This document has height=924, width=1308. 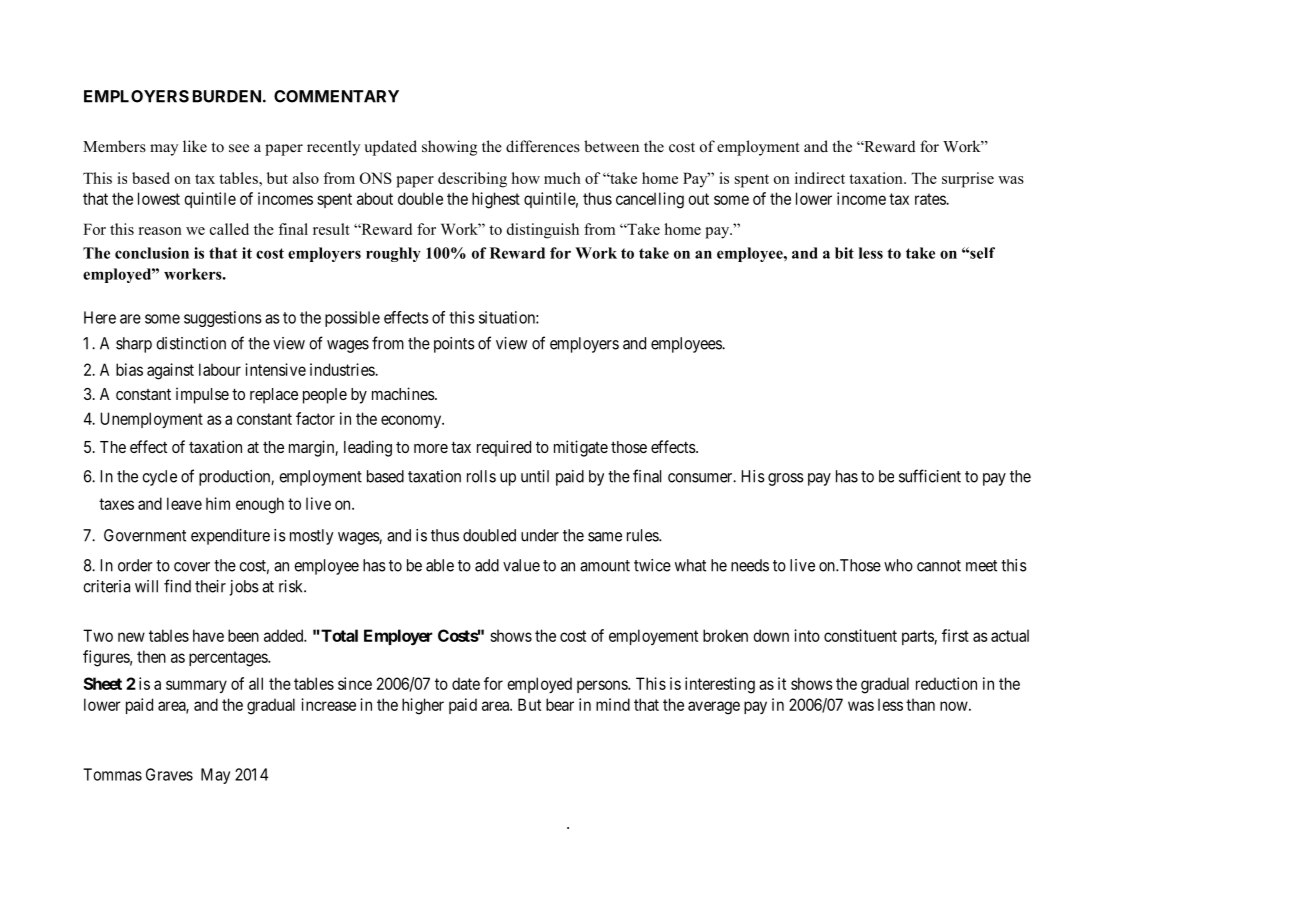 I want to click on surprise, so click(x=968, y=180).
